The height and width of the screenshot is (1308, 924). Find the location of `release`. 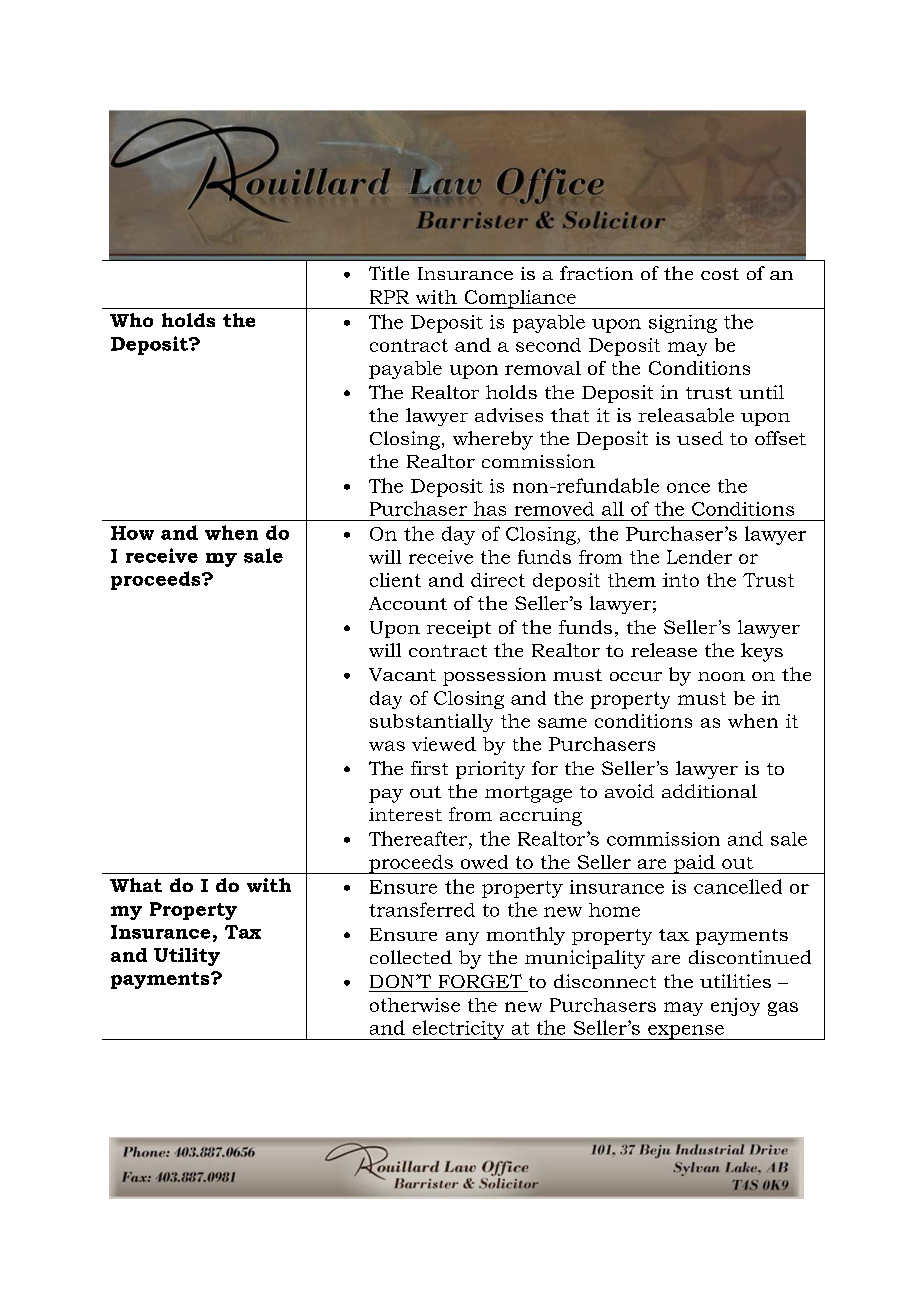

release is located at coordinates (664, 650).
